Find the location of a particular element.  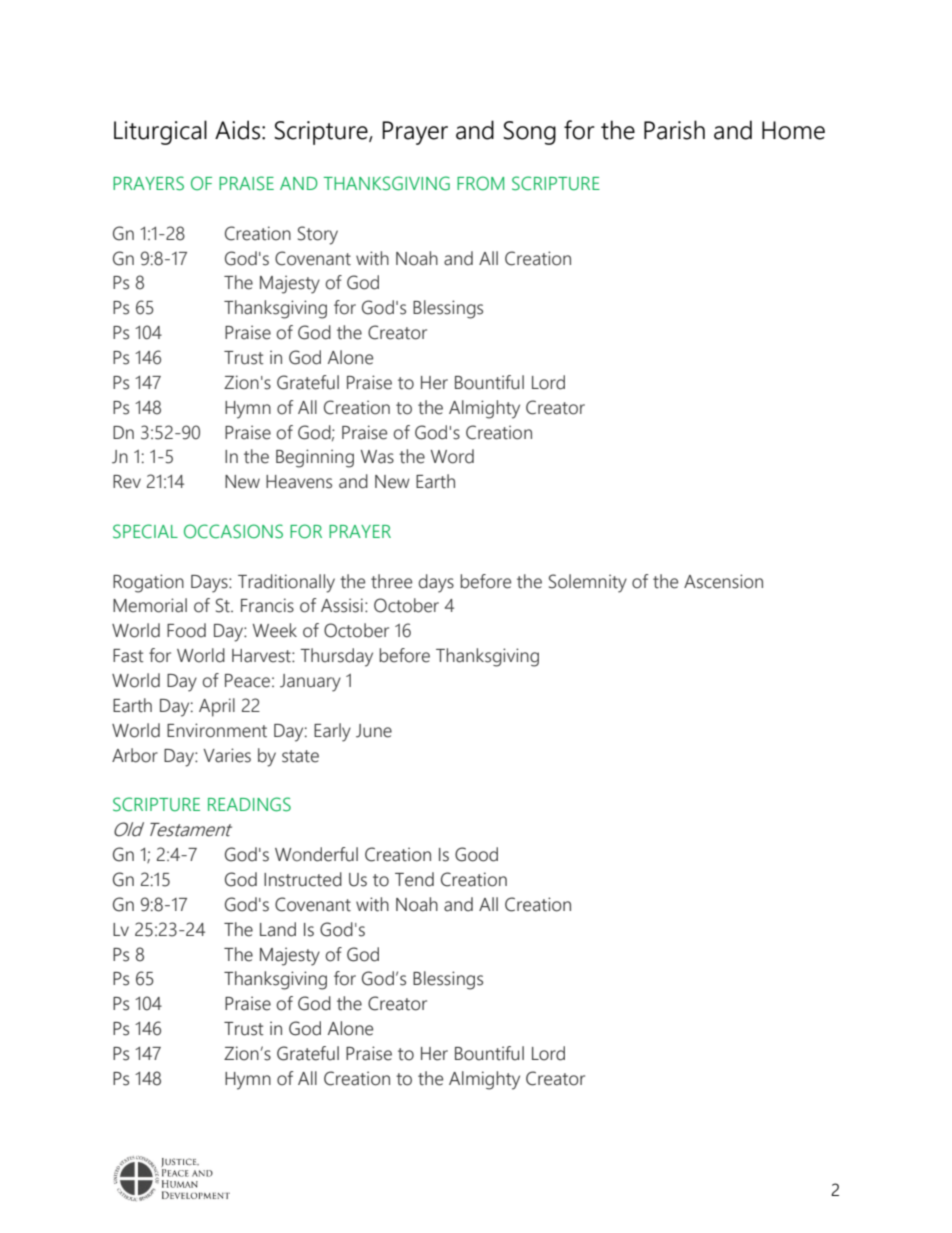

Thursday is located at coordinates (336, 657).
